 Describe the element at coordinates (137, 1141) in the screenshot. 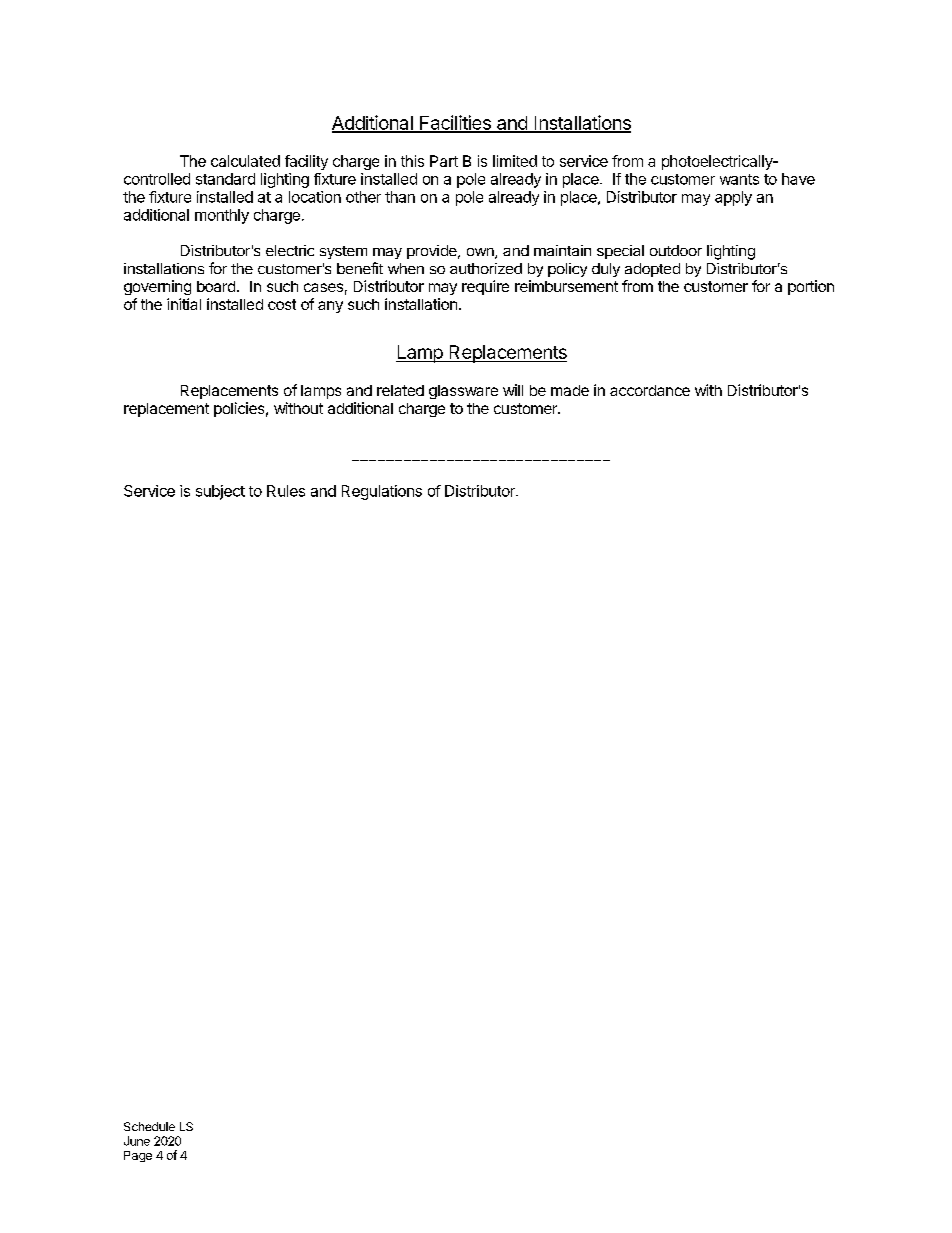

I see `June` at that location.
